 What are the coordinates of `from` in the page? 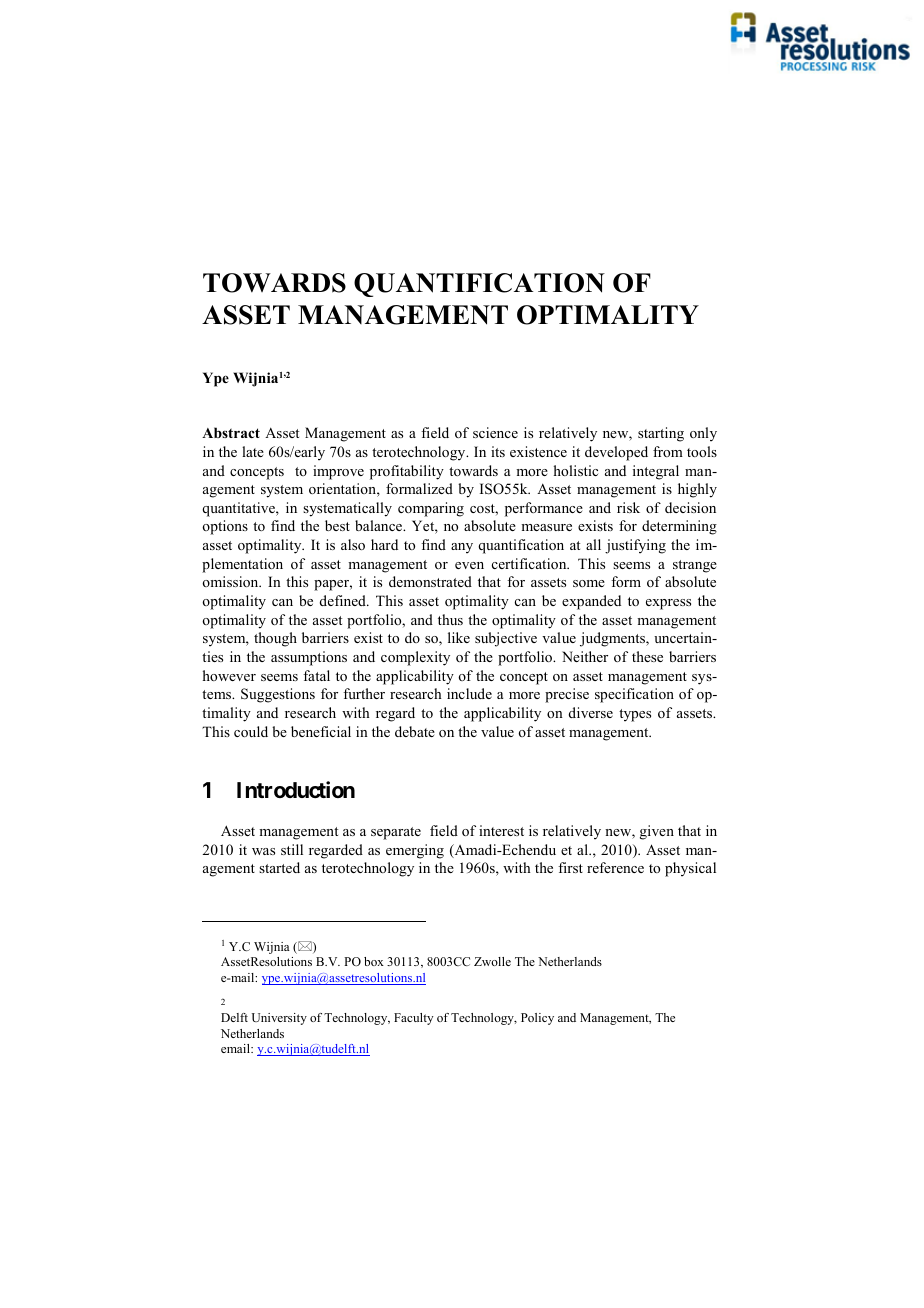 It's located at (668, 451).
